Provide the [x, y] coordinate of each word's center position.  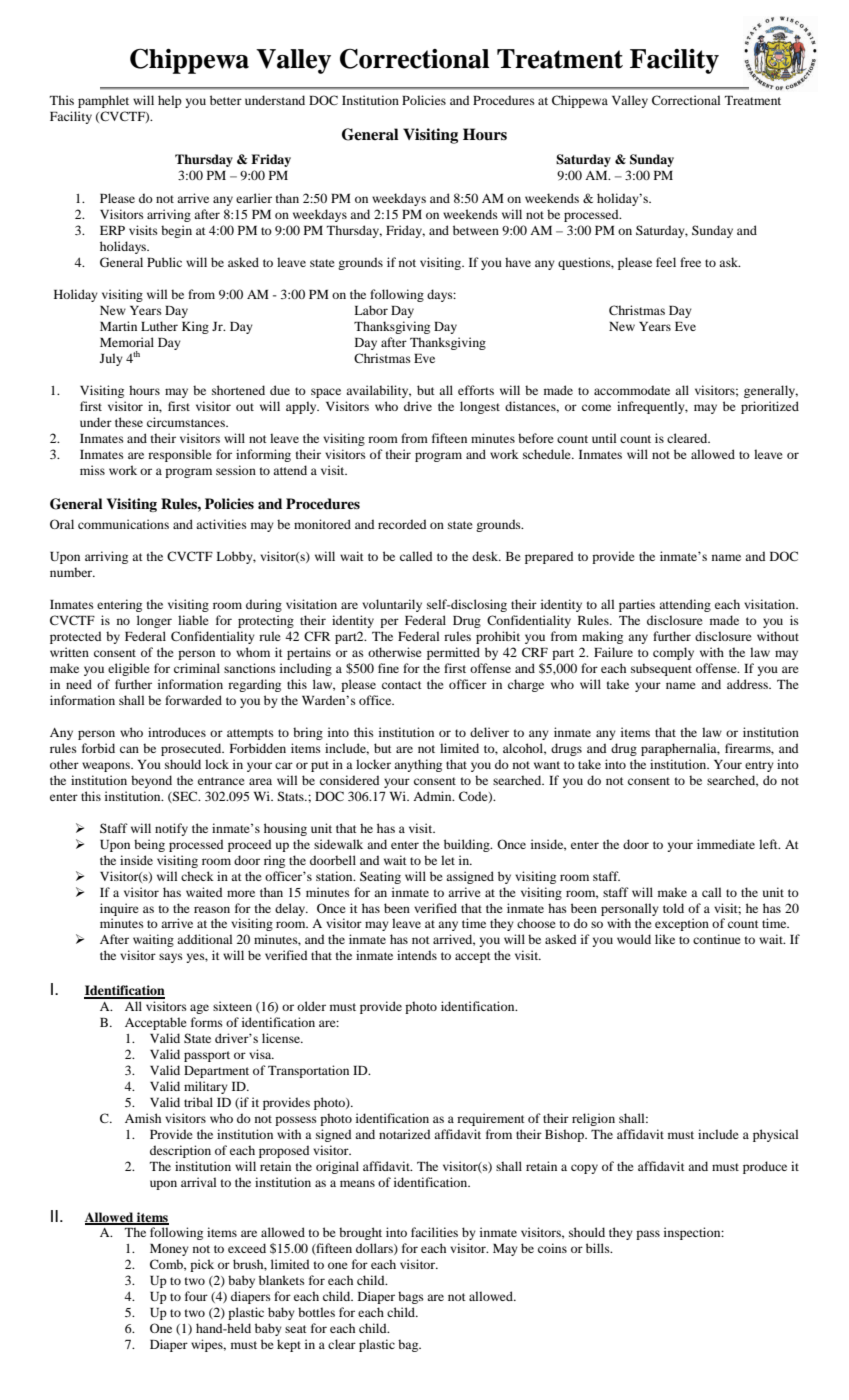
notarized [404, 1134]
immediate [726, 844]
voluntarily [392, 605]
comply [673, 653]
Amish [143, 1118]
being [149, 845]
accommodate [632, 390]
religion [593, 1119]
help [170, 101]
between [476, 230]
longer [154, 621]
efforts [476, 390]
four [196, 1296]
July [111, 359]
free [690, 262]
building [468, 845]
